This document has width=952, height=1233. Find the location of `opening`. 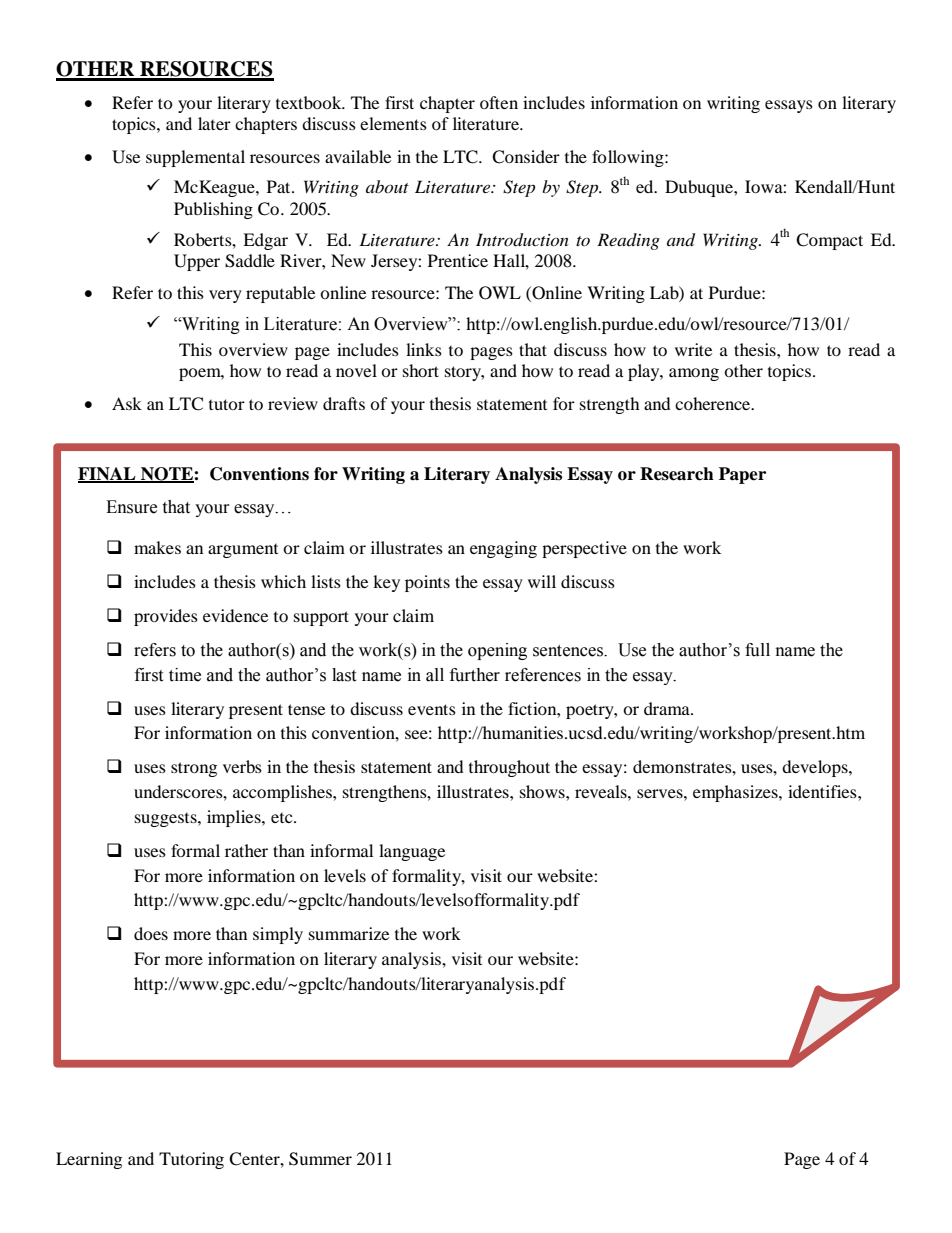

opening is located at coordinates (497, 651).
